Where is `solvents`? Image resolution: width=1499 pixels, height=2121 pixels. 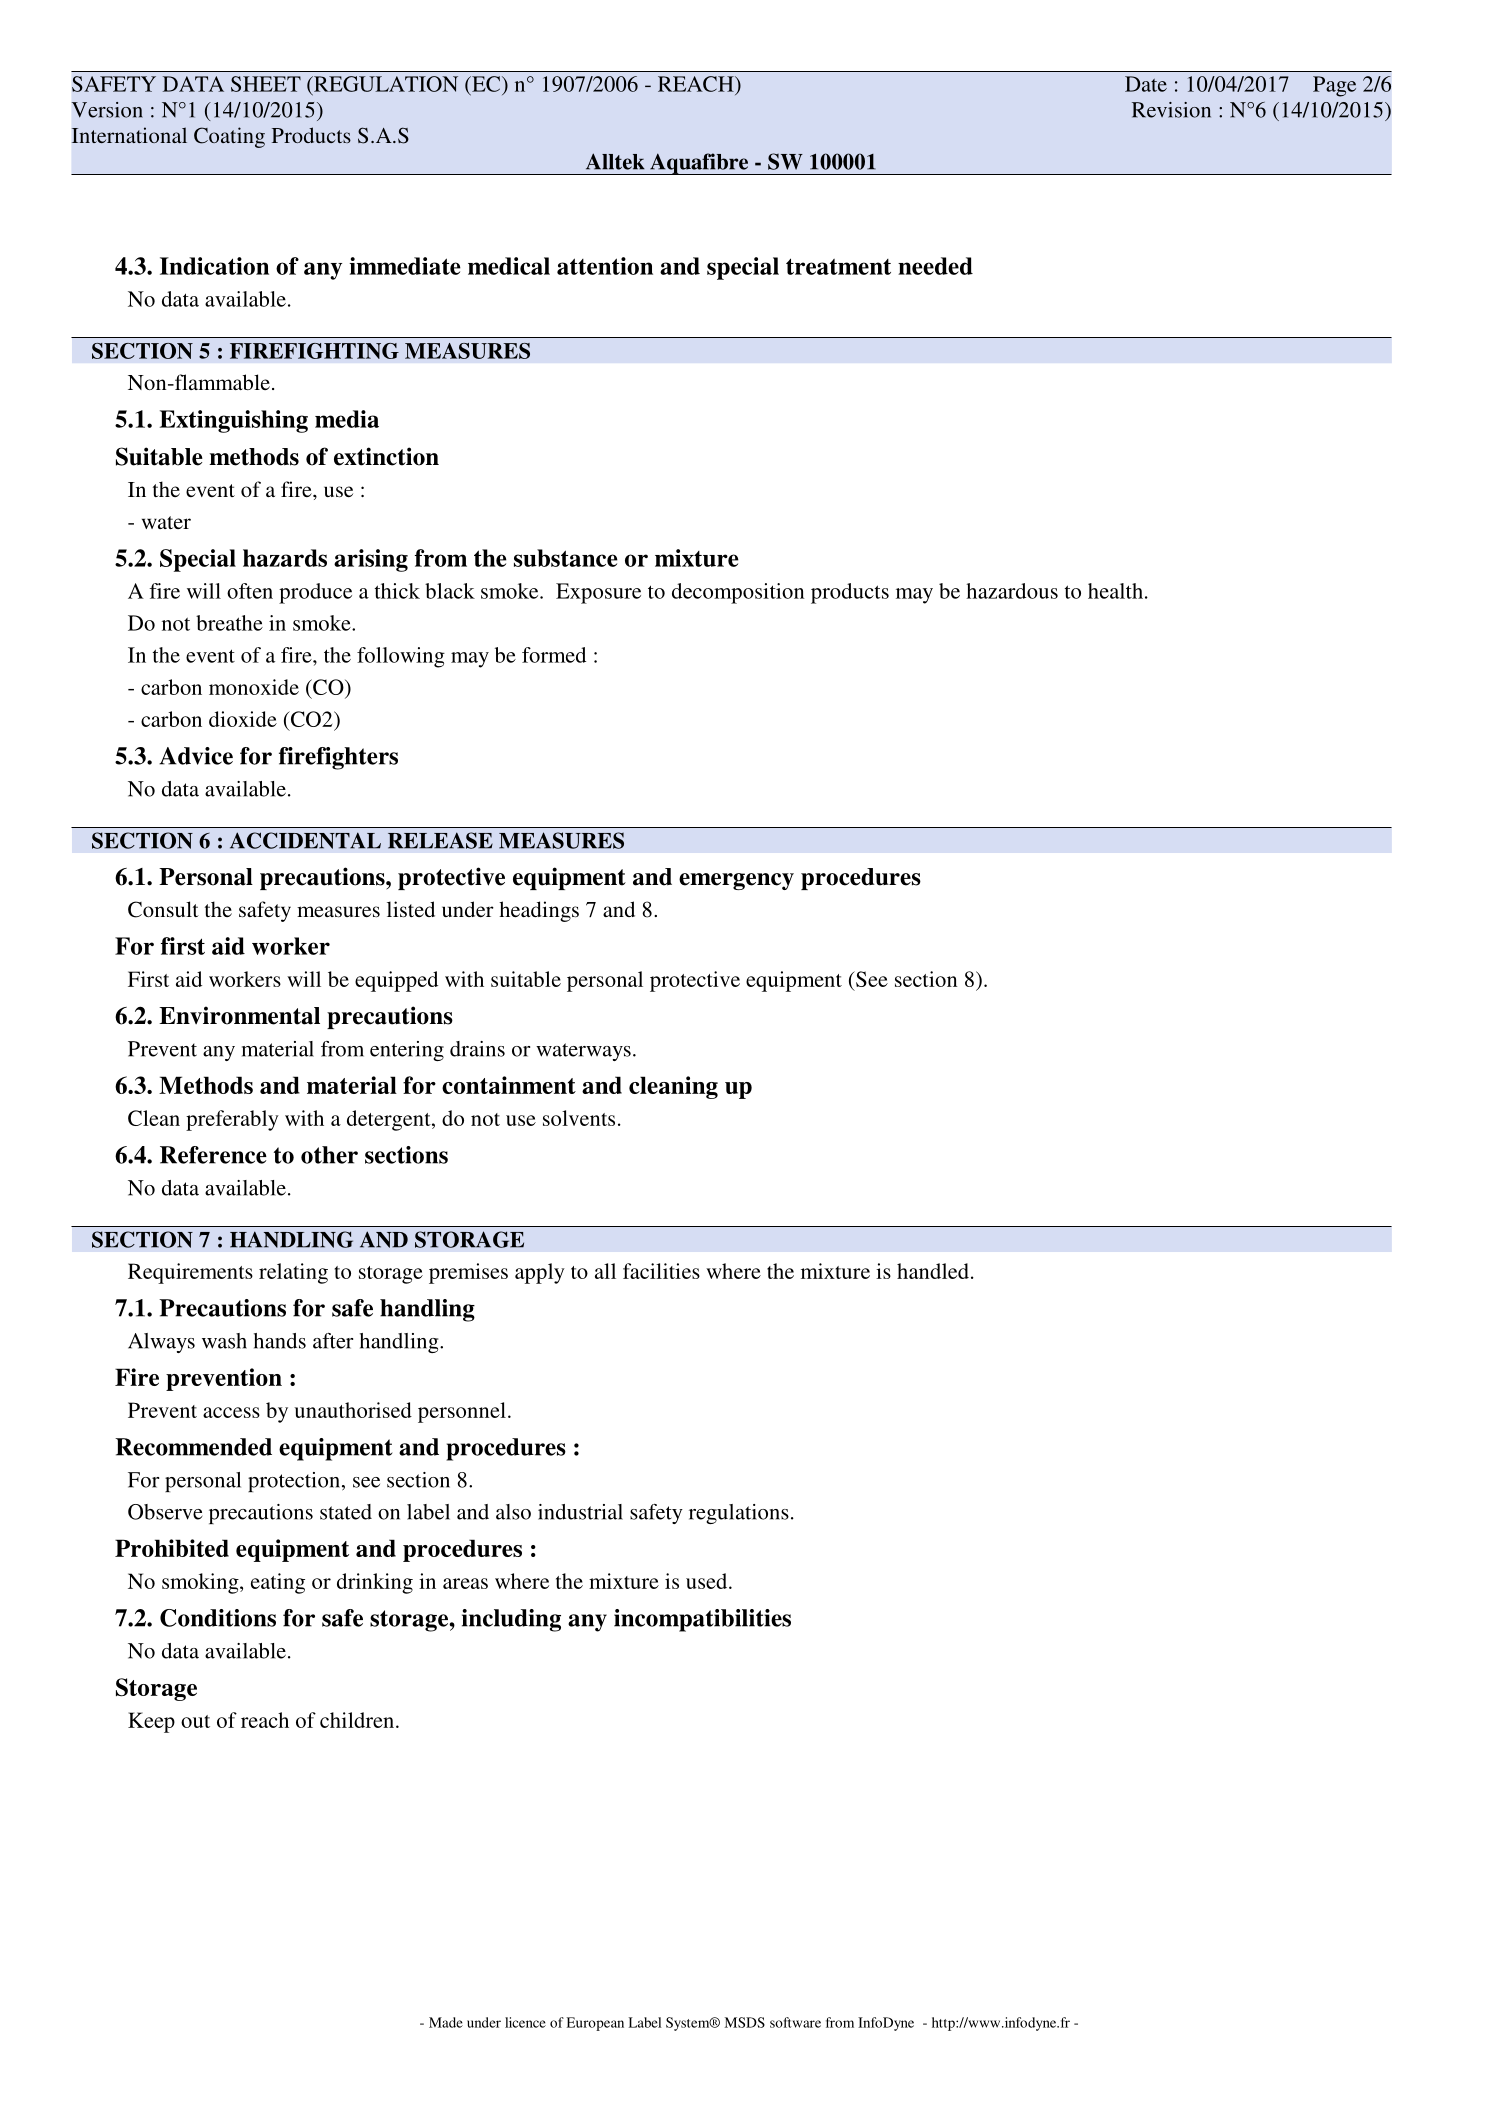 solvents is located at coordinates (579, 1118).
